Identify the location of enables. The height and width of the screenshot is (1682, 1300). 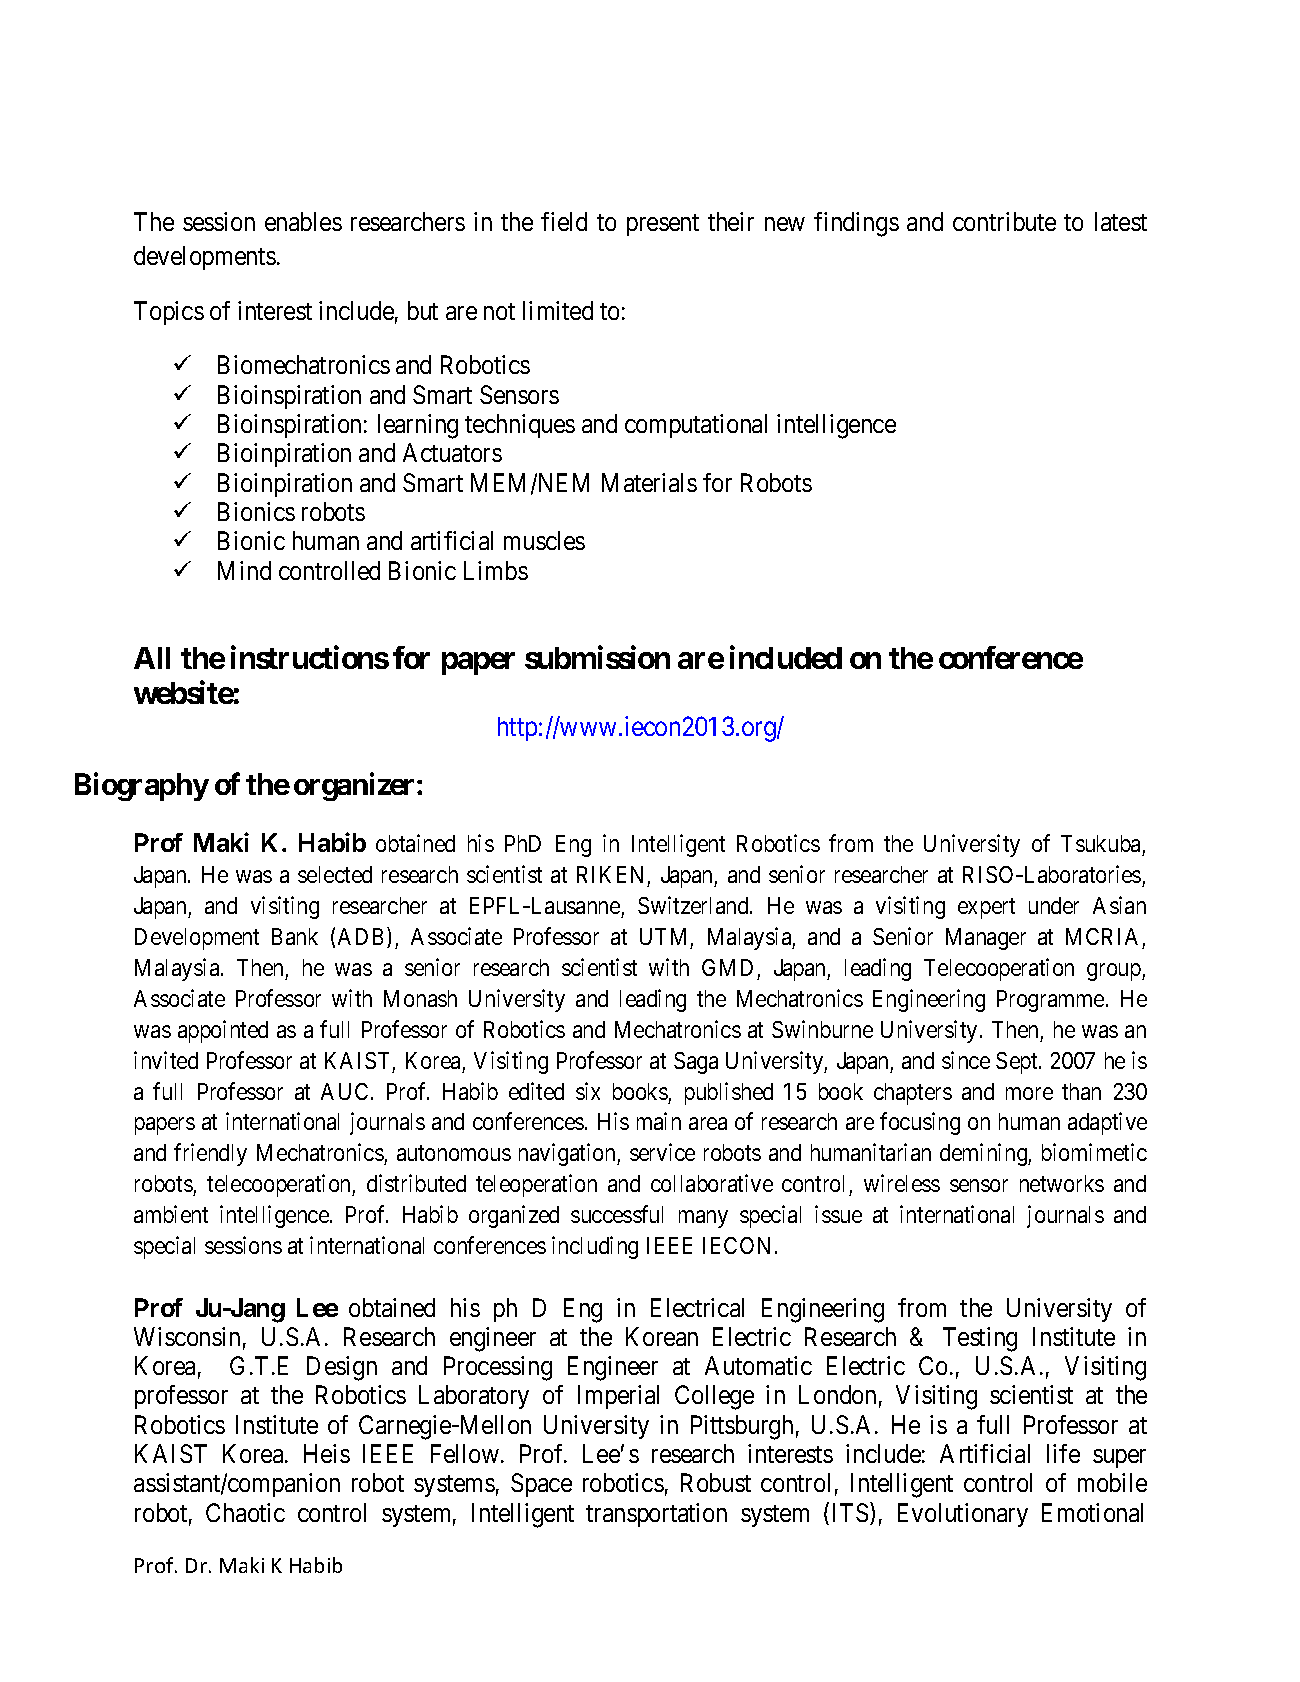
(303, 221).
